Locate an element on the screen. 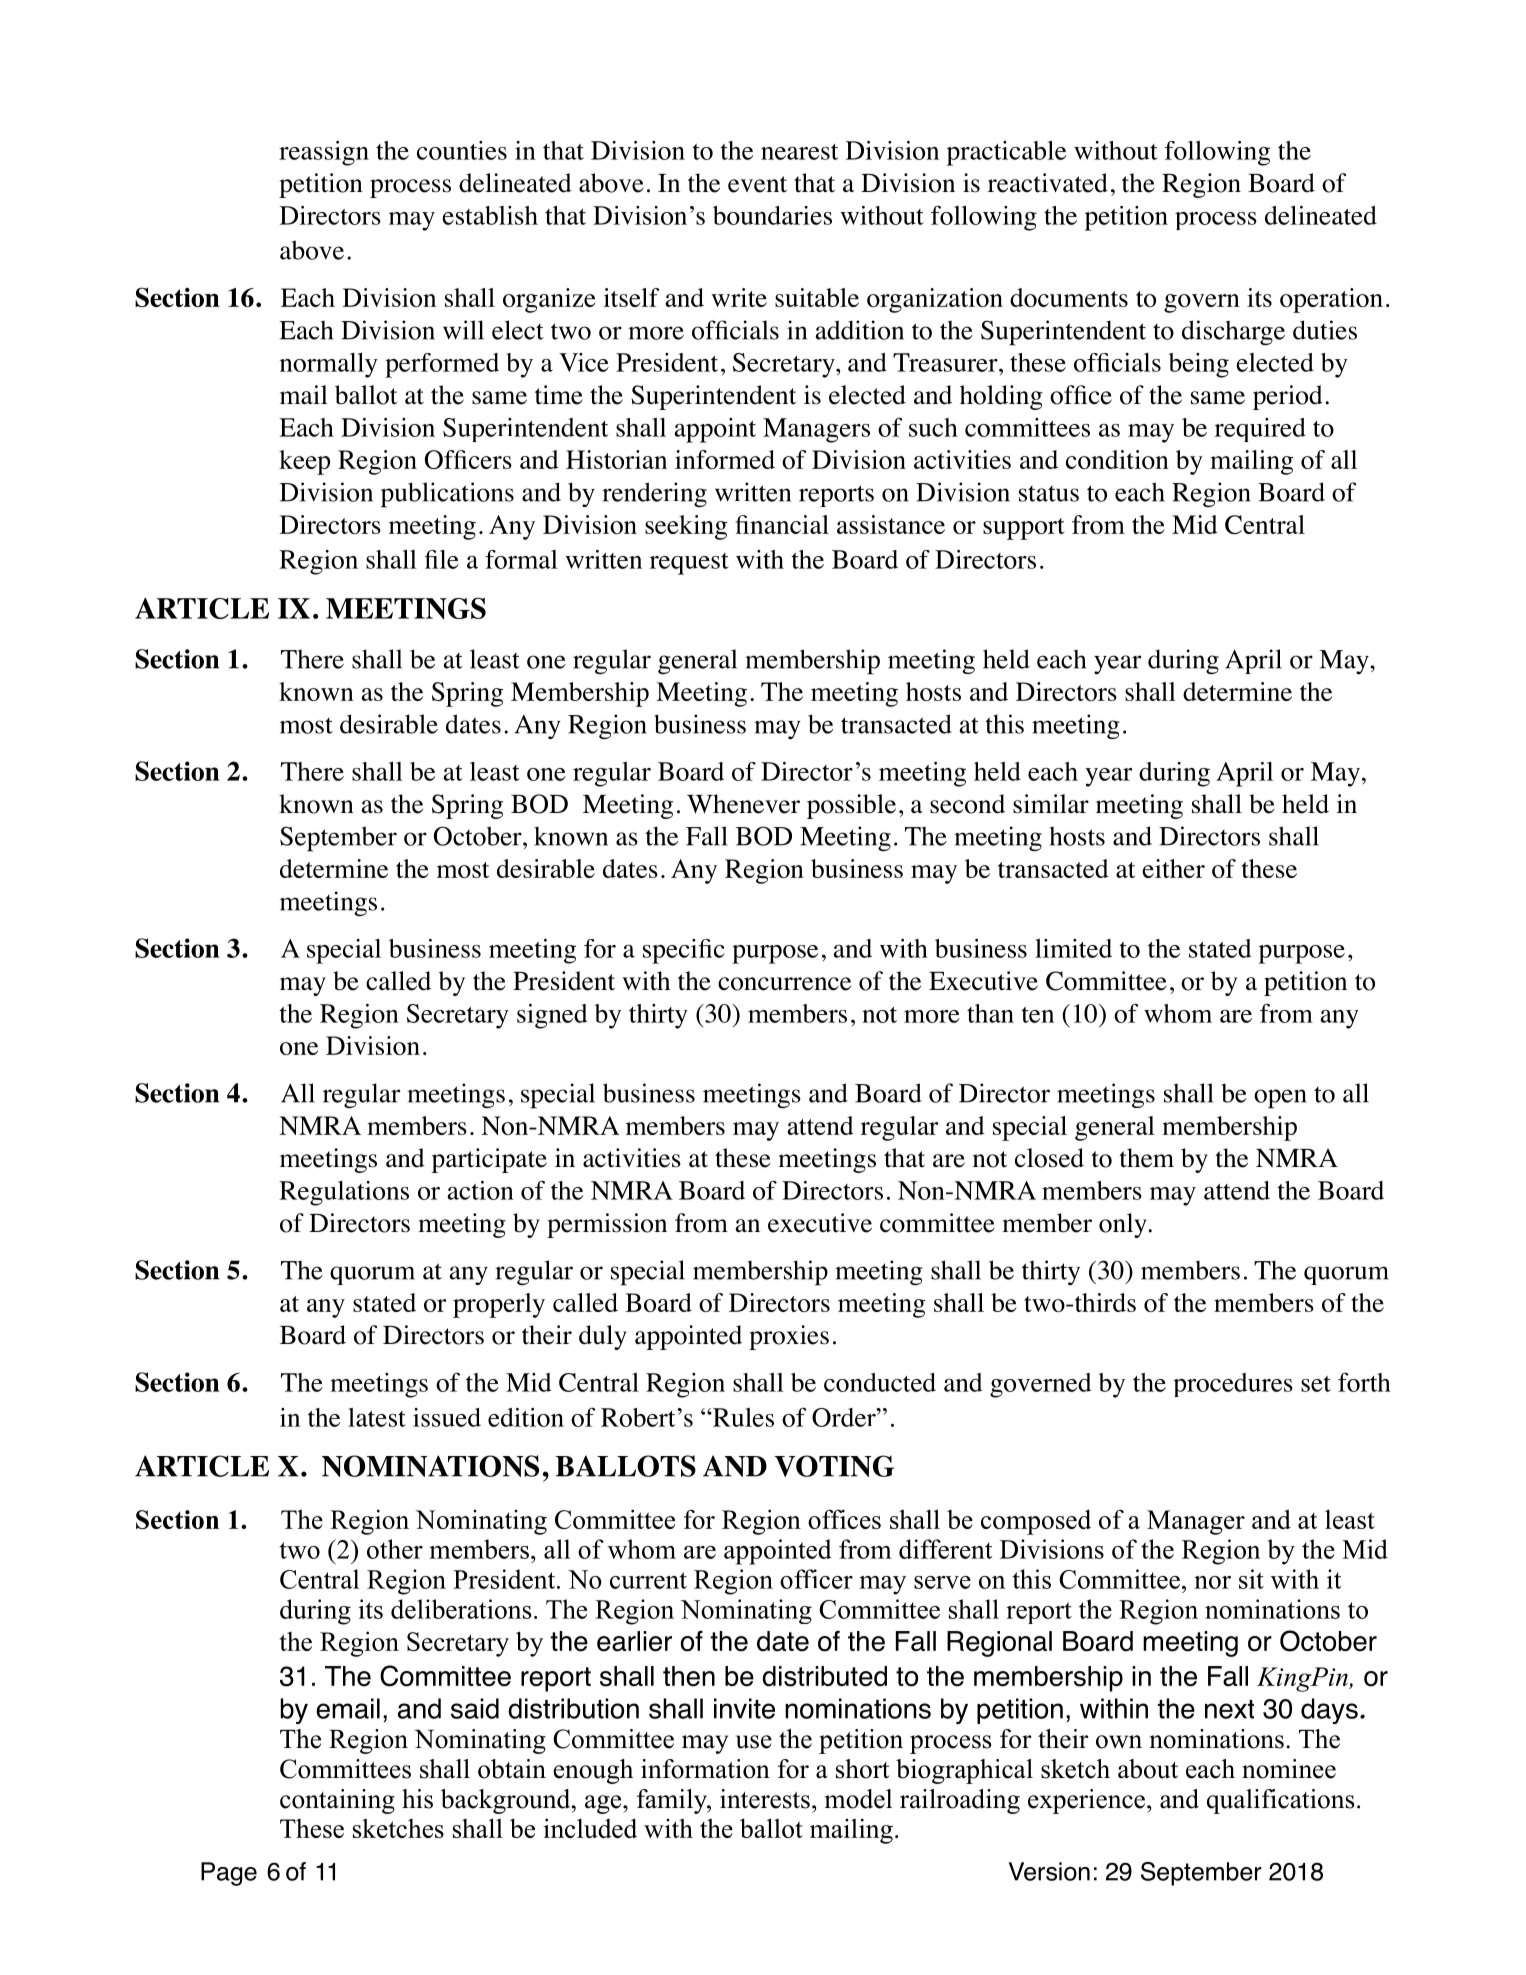  Whenever is located at coordinates (743, 804).
